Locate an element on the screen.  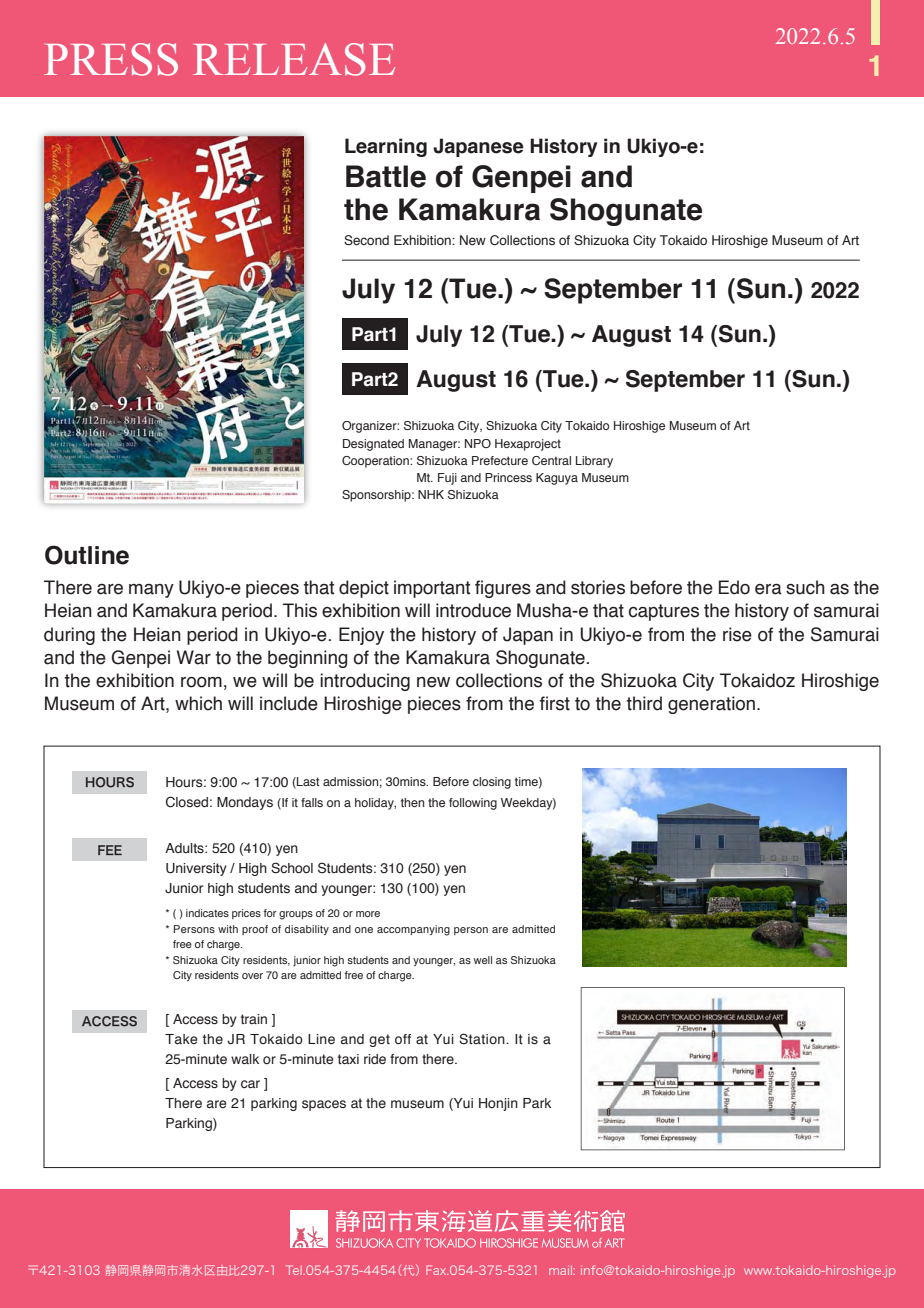
off is located at coordinates (403, 1039).
